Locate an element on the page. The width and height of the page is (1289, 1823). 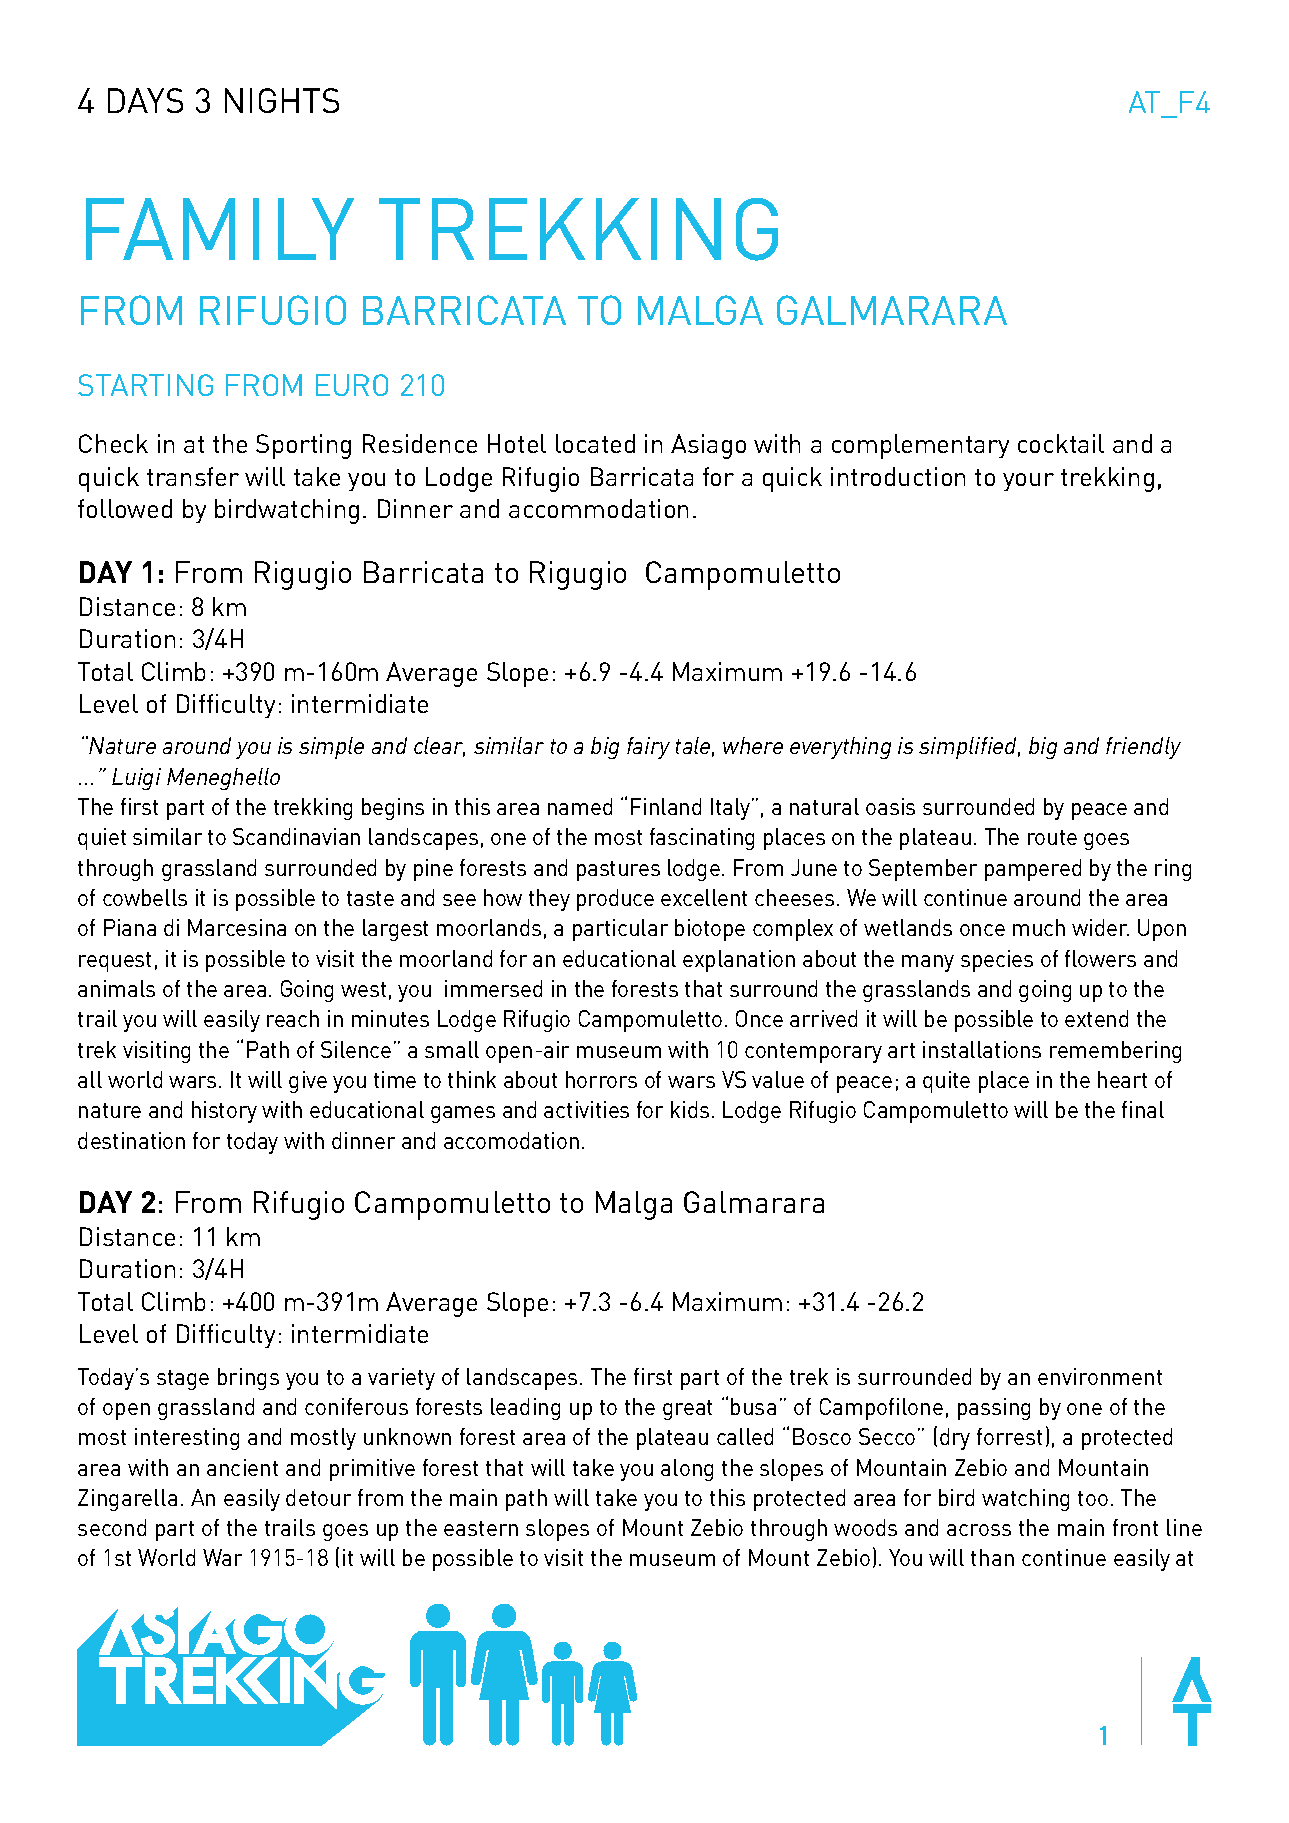
Scandinavian is located at coordinates (296, 836).
